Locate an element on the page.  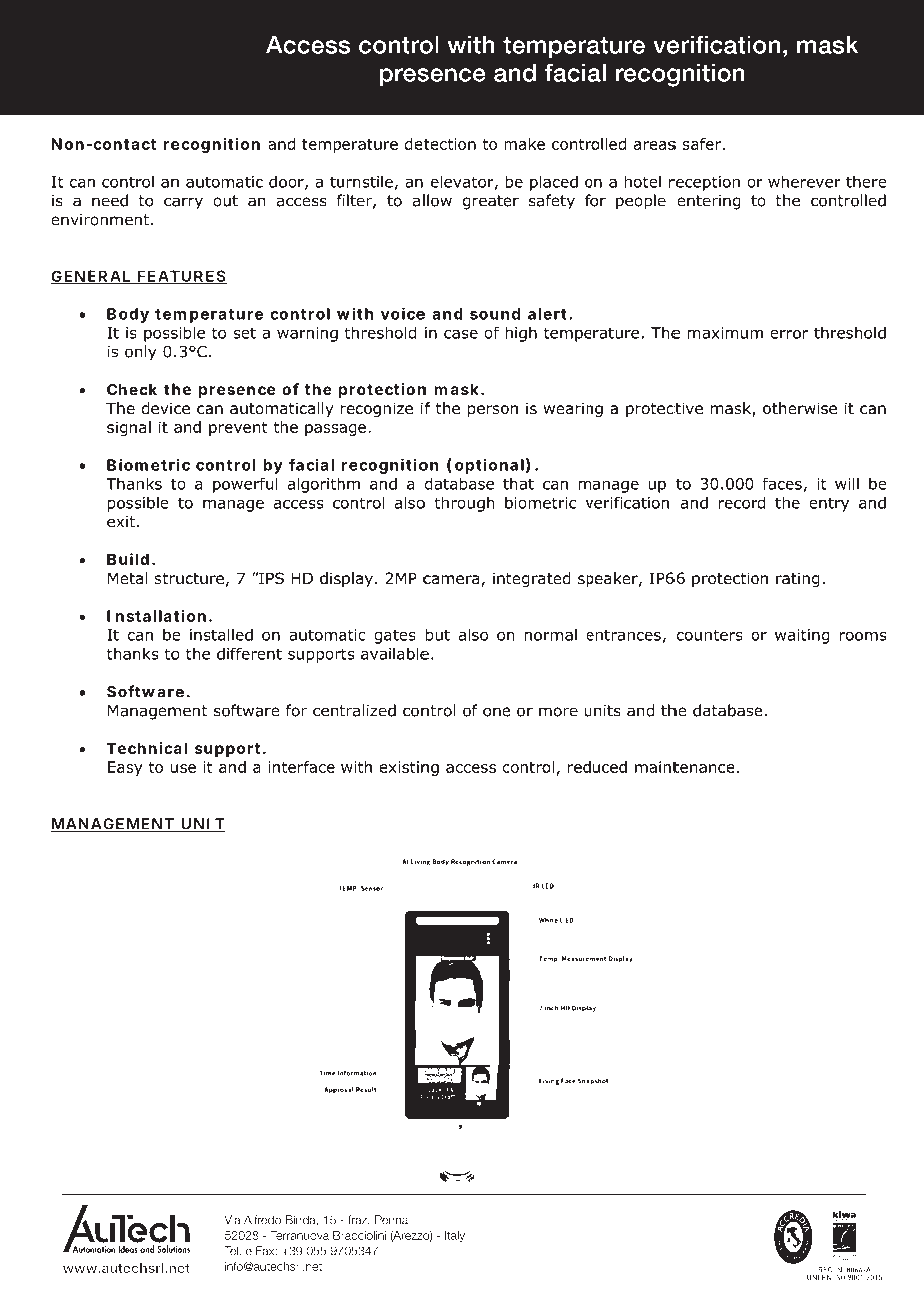
placed is located at coordinates (554, 183).
